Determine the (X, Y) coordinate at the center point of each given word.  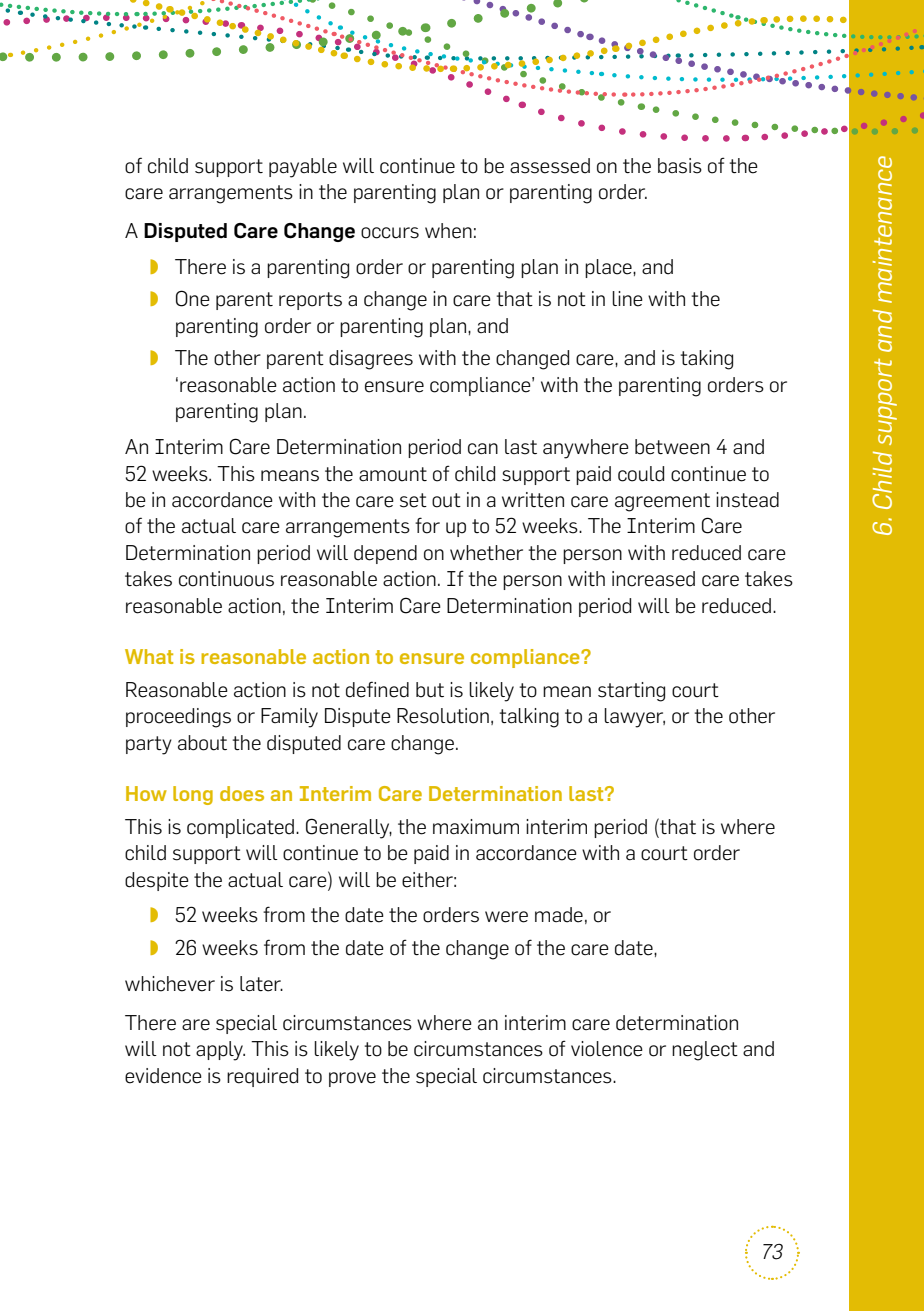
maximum (476, 827)
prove (352, 1079)
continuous (226, 579)
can (483, 449)
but (430, 690)
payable (303, 168)
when (448, 231)
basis (680, 166)
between (672, 447)
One (193, 298)
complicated (240, 828)
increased (653, 579)
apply (220, 1051)
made (559, 915)
